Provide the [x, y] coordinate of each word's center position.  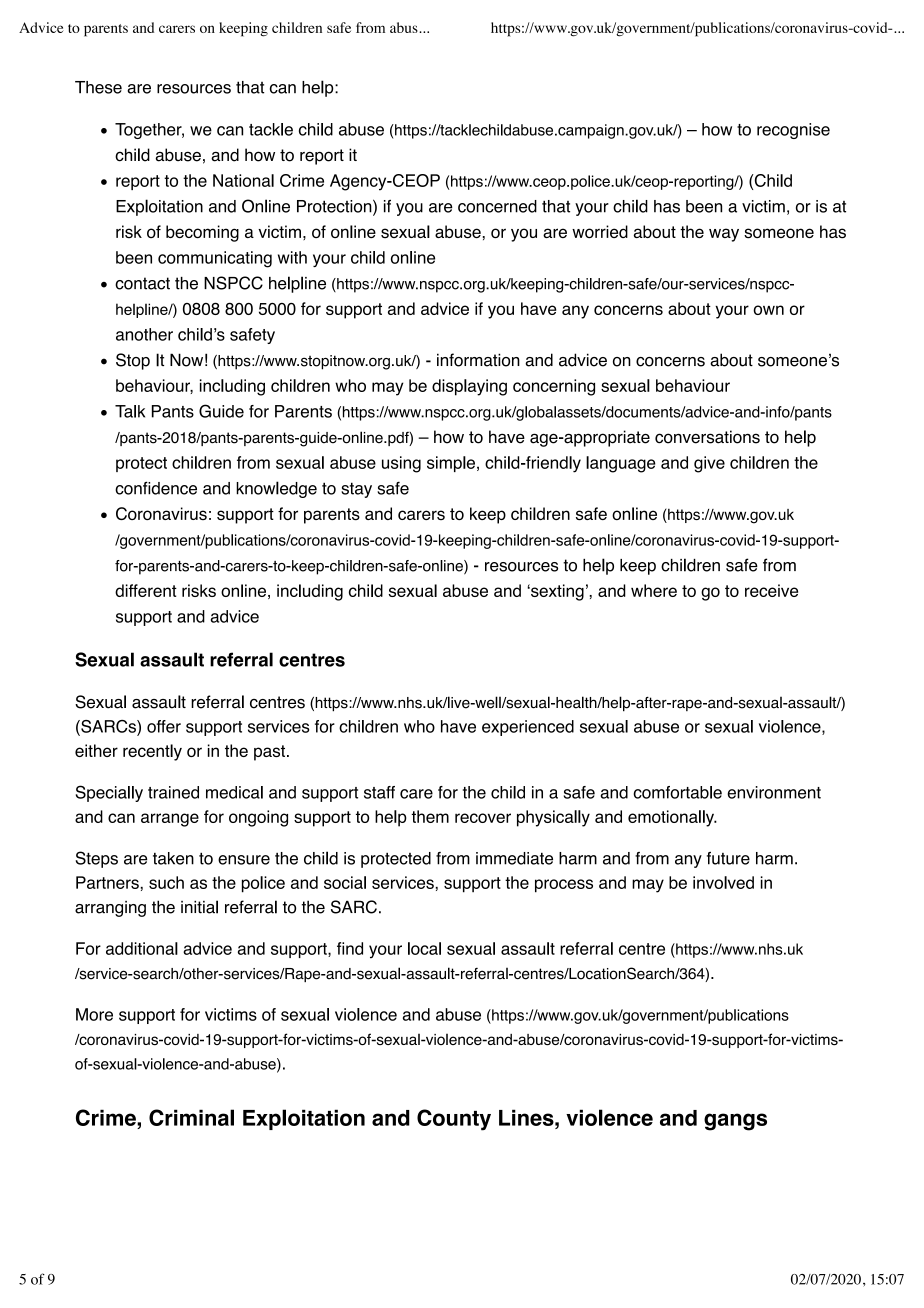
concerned [497, 206]
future [728, 858]
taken [173, 858]
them [430, 816]
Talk [130, 411]
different [146, 590]
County [454, 1120]
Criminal [191, 1117]
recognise [793, 131]
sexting [556, 592]
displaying [469, 387]
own [768, 310]
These [98, 87]
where [654, 590]
